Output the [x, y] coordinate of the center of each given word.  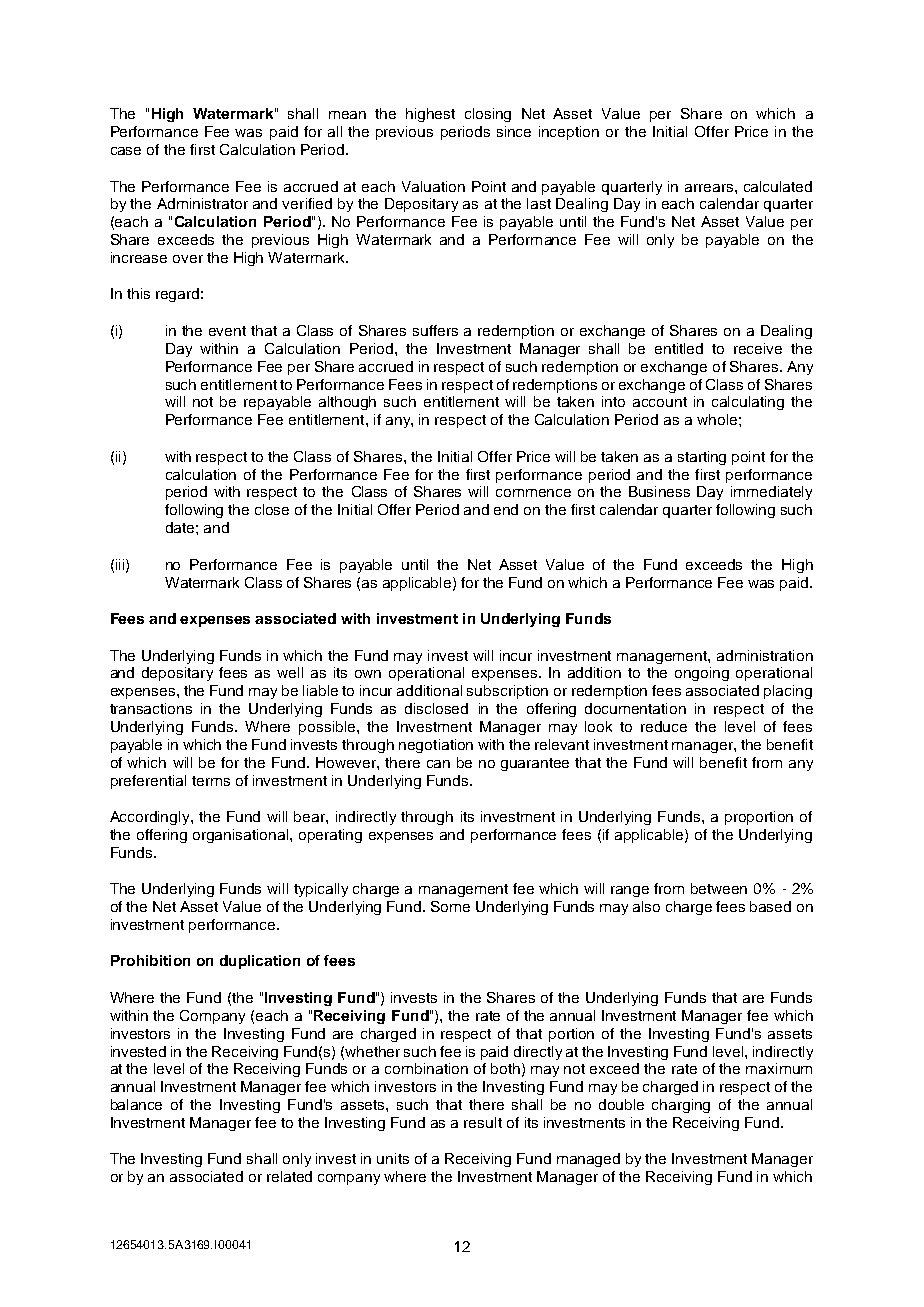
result [483, 1122]
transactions [151, 708]
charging [681, 1106]
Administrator [202, 203]
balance [136, 1104]
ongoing [702, 674]
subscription [507, 692]
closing [488, 115]
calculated [778, 186]
